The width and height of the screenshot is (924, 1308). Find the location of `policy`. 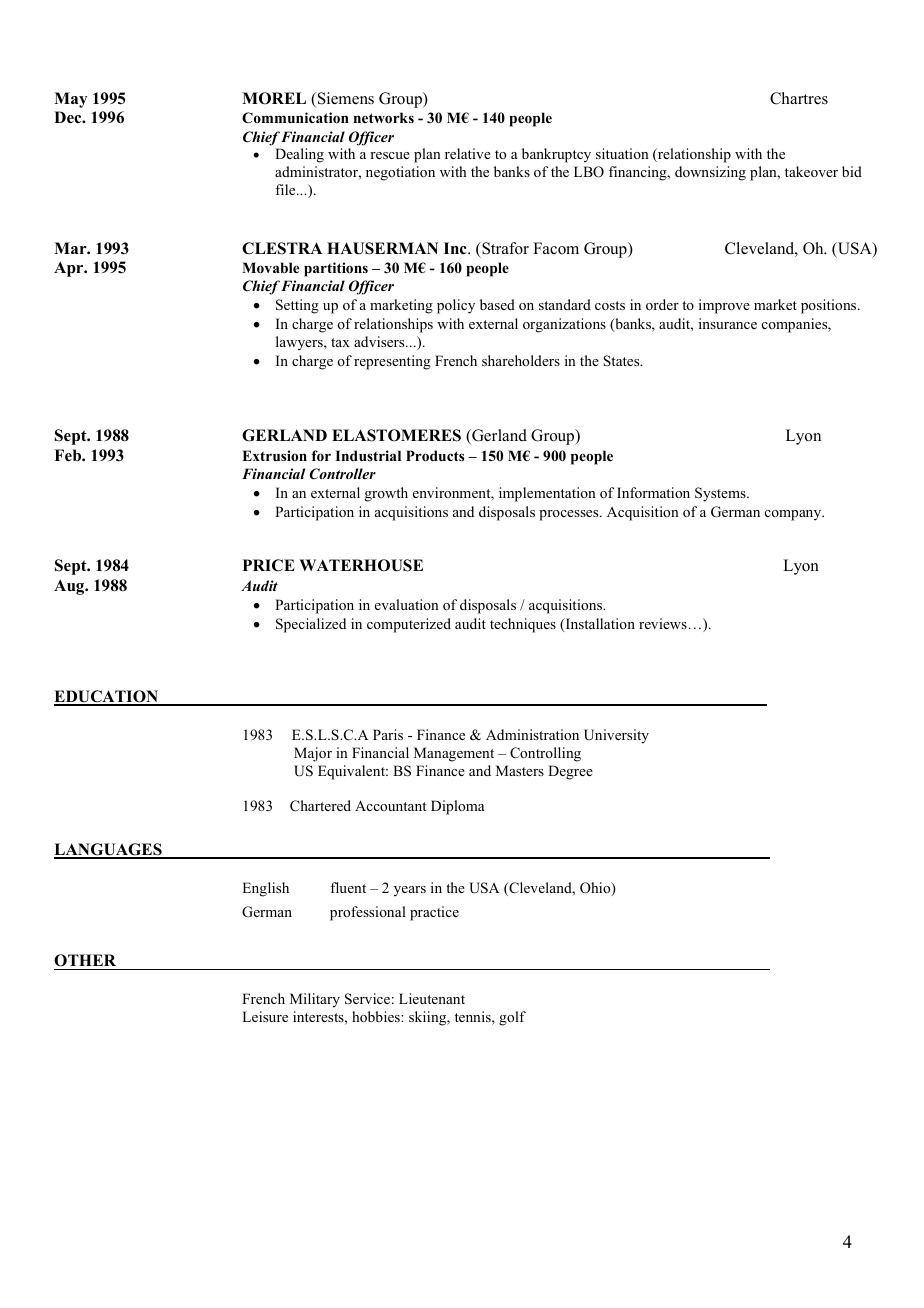

policy is located at coordinates (456, 306).
